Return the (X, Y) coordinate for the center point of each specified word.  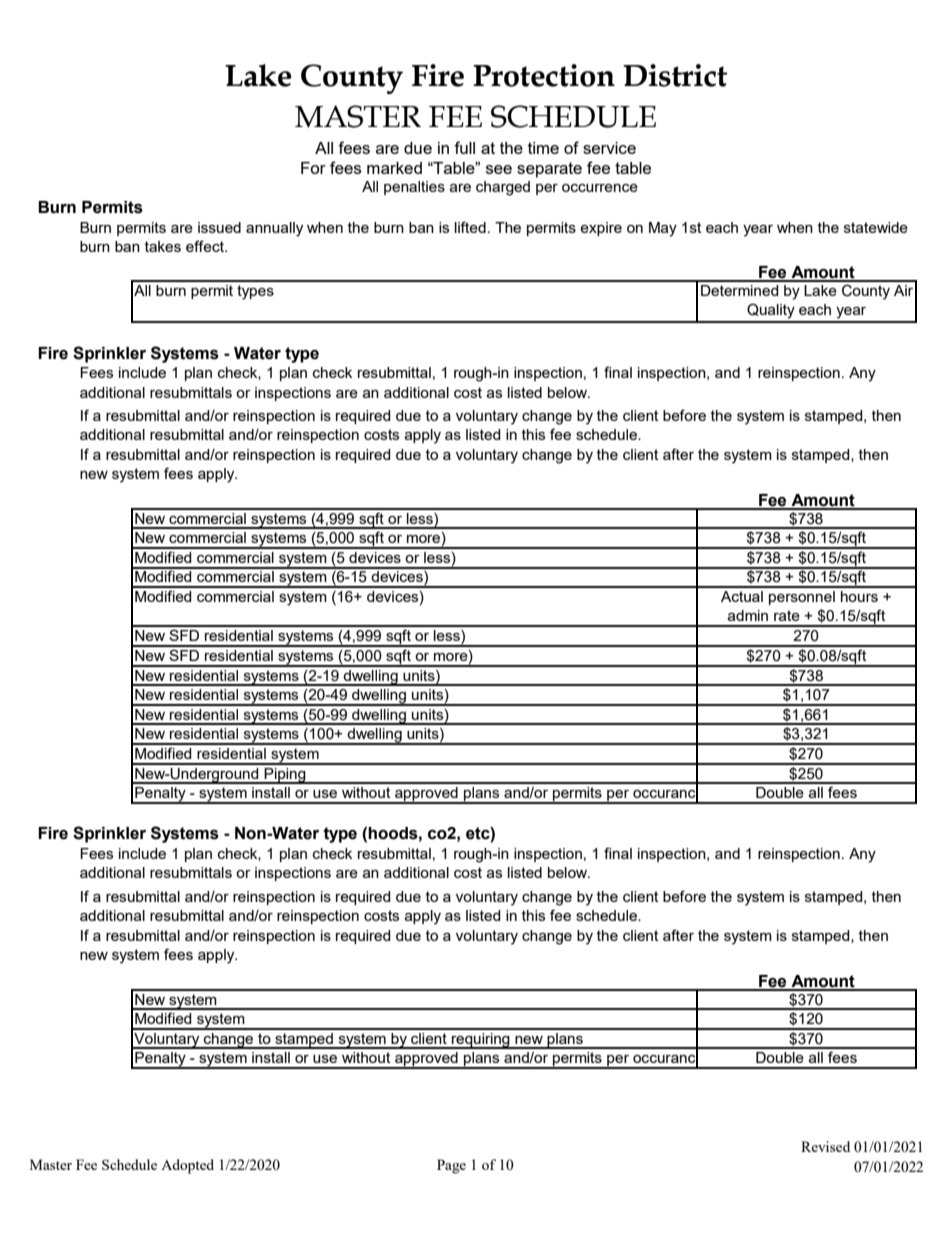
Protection (544, 75)
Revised (825, 1146)
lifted (470, 227)
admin (748, 615)
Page (451, 1166)
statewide (876, 227)
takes (163, 246)
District (675, 75)
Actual (742, 596)
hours (859, 596)
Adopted (187, 1166)
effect (206, 246)
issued (219, 227)
